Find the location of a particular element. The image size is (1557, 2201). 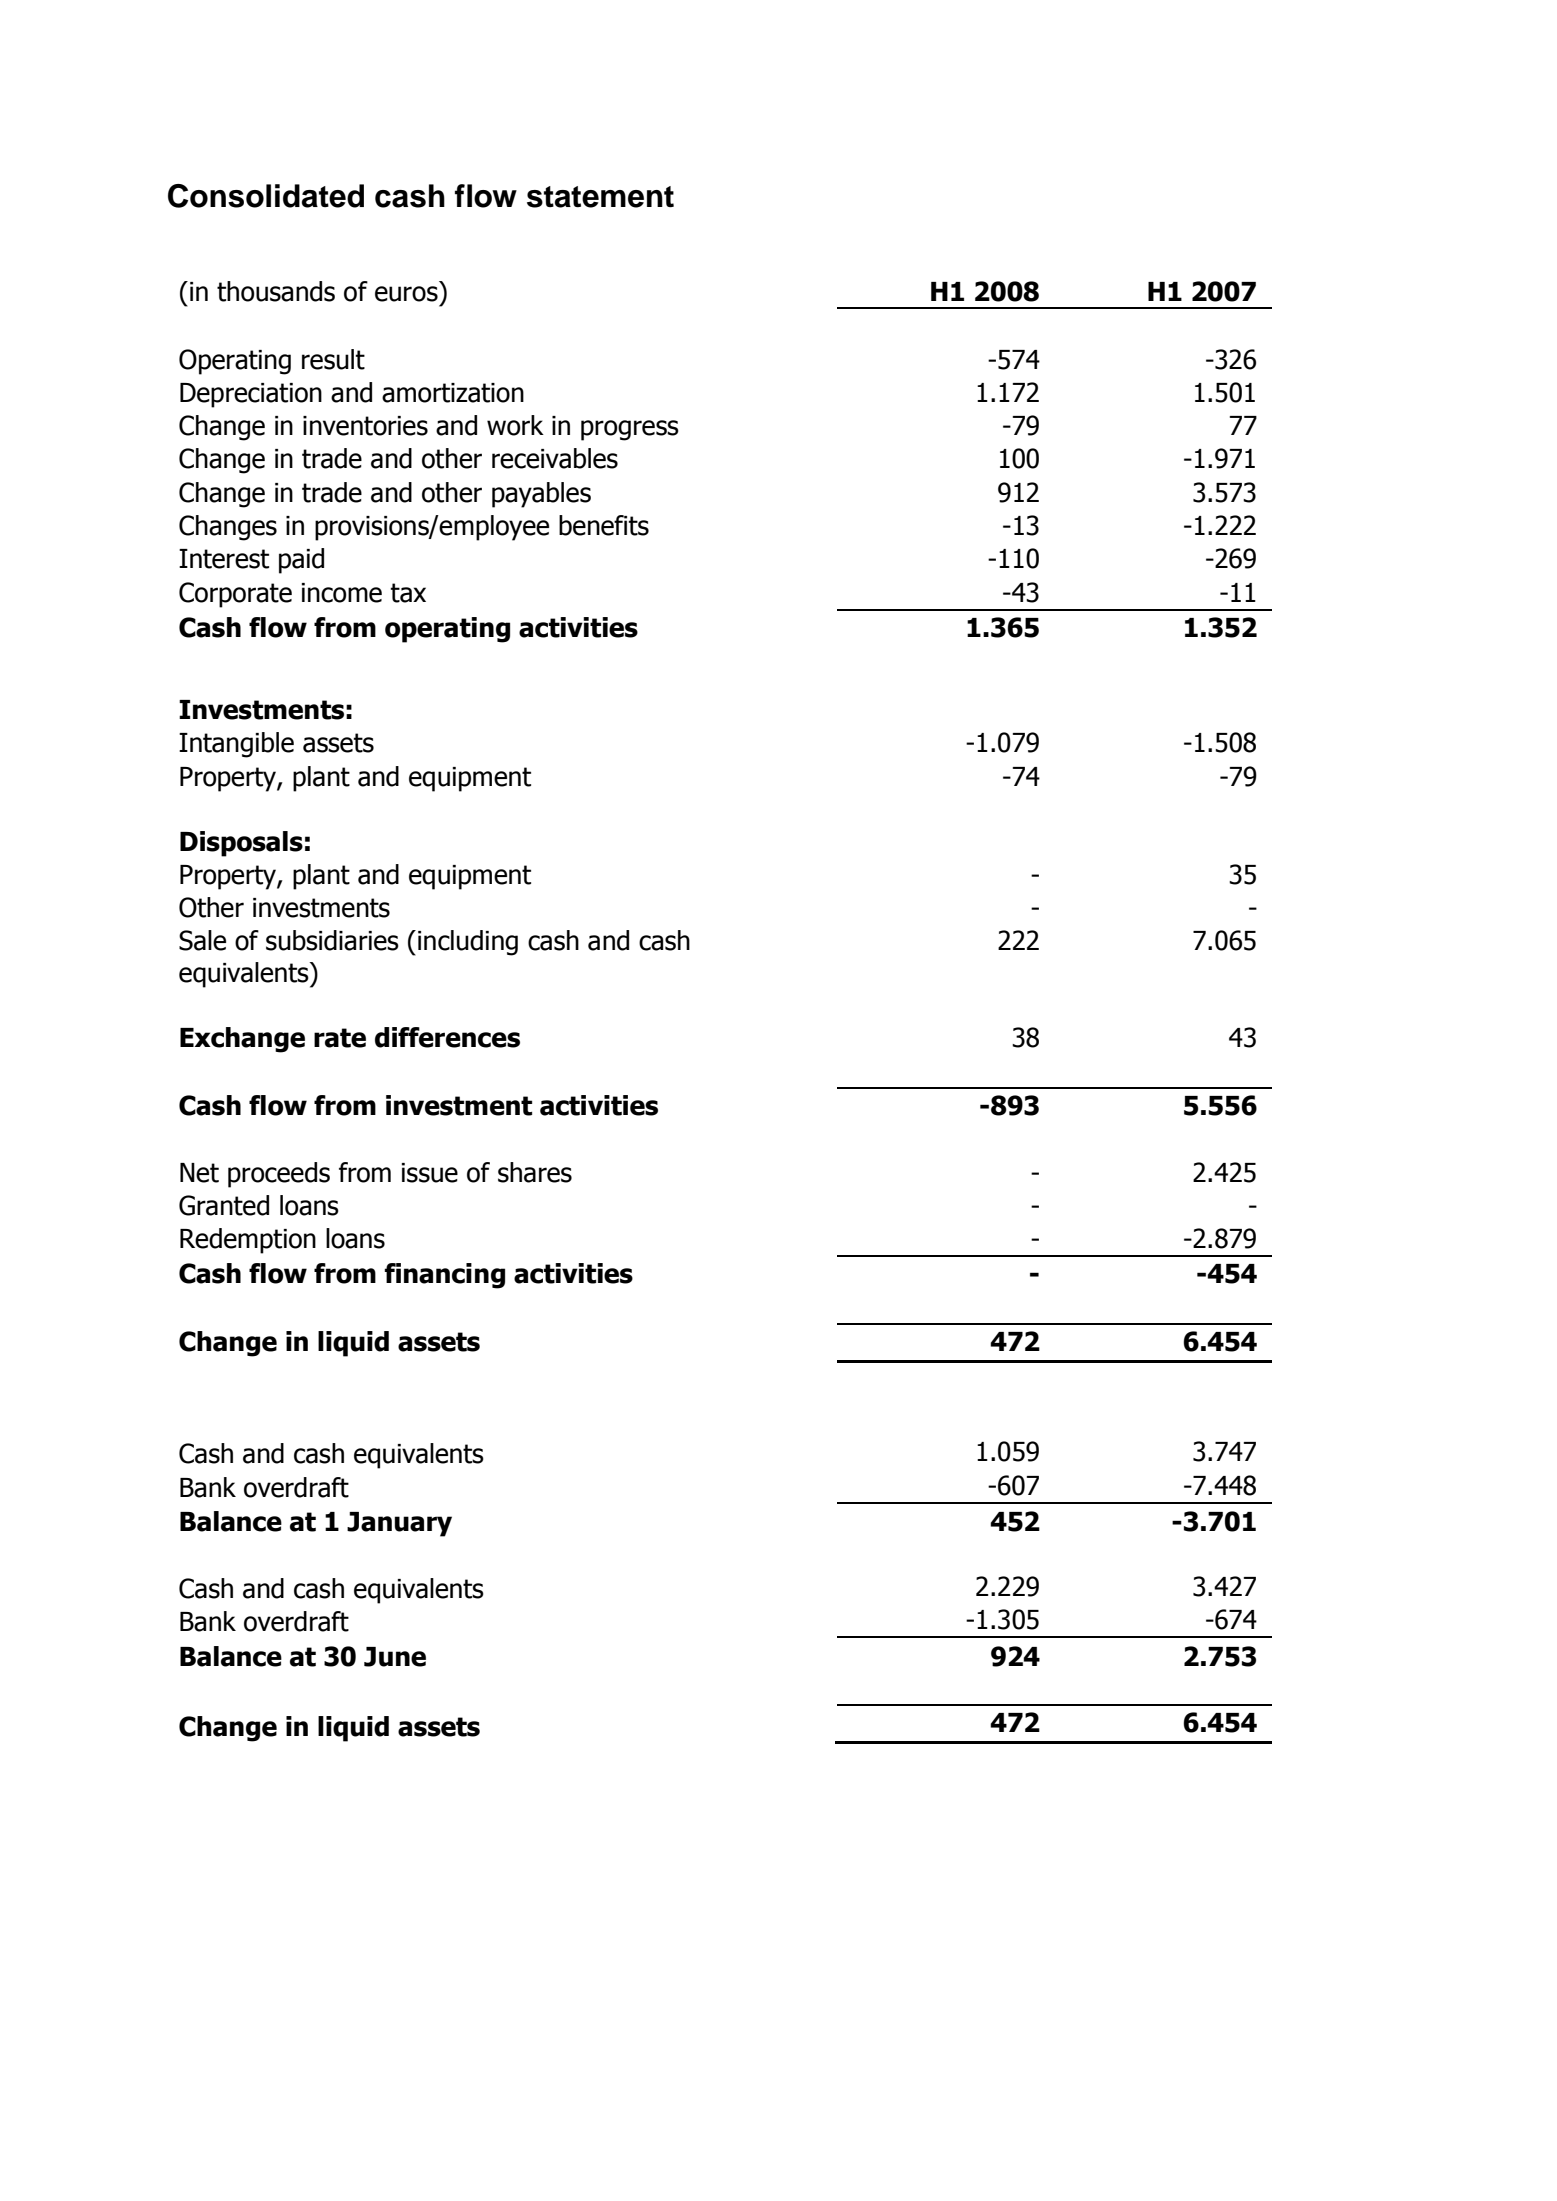

Intangible is located at coordinates (236, 745).
